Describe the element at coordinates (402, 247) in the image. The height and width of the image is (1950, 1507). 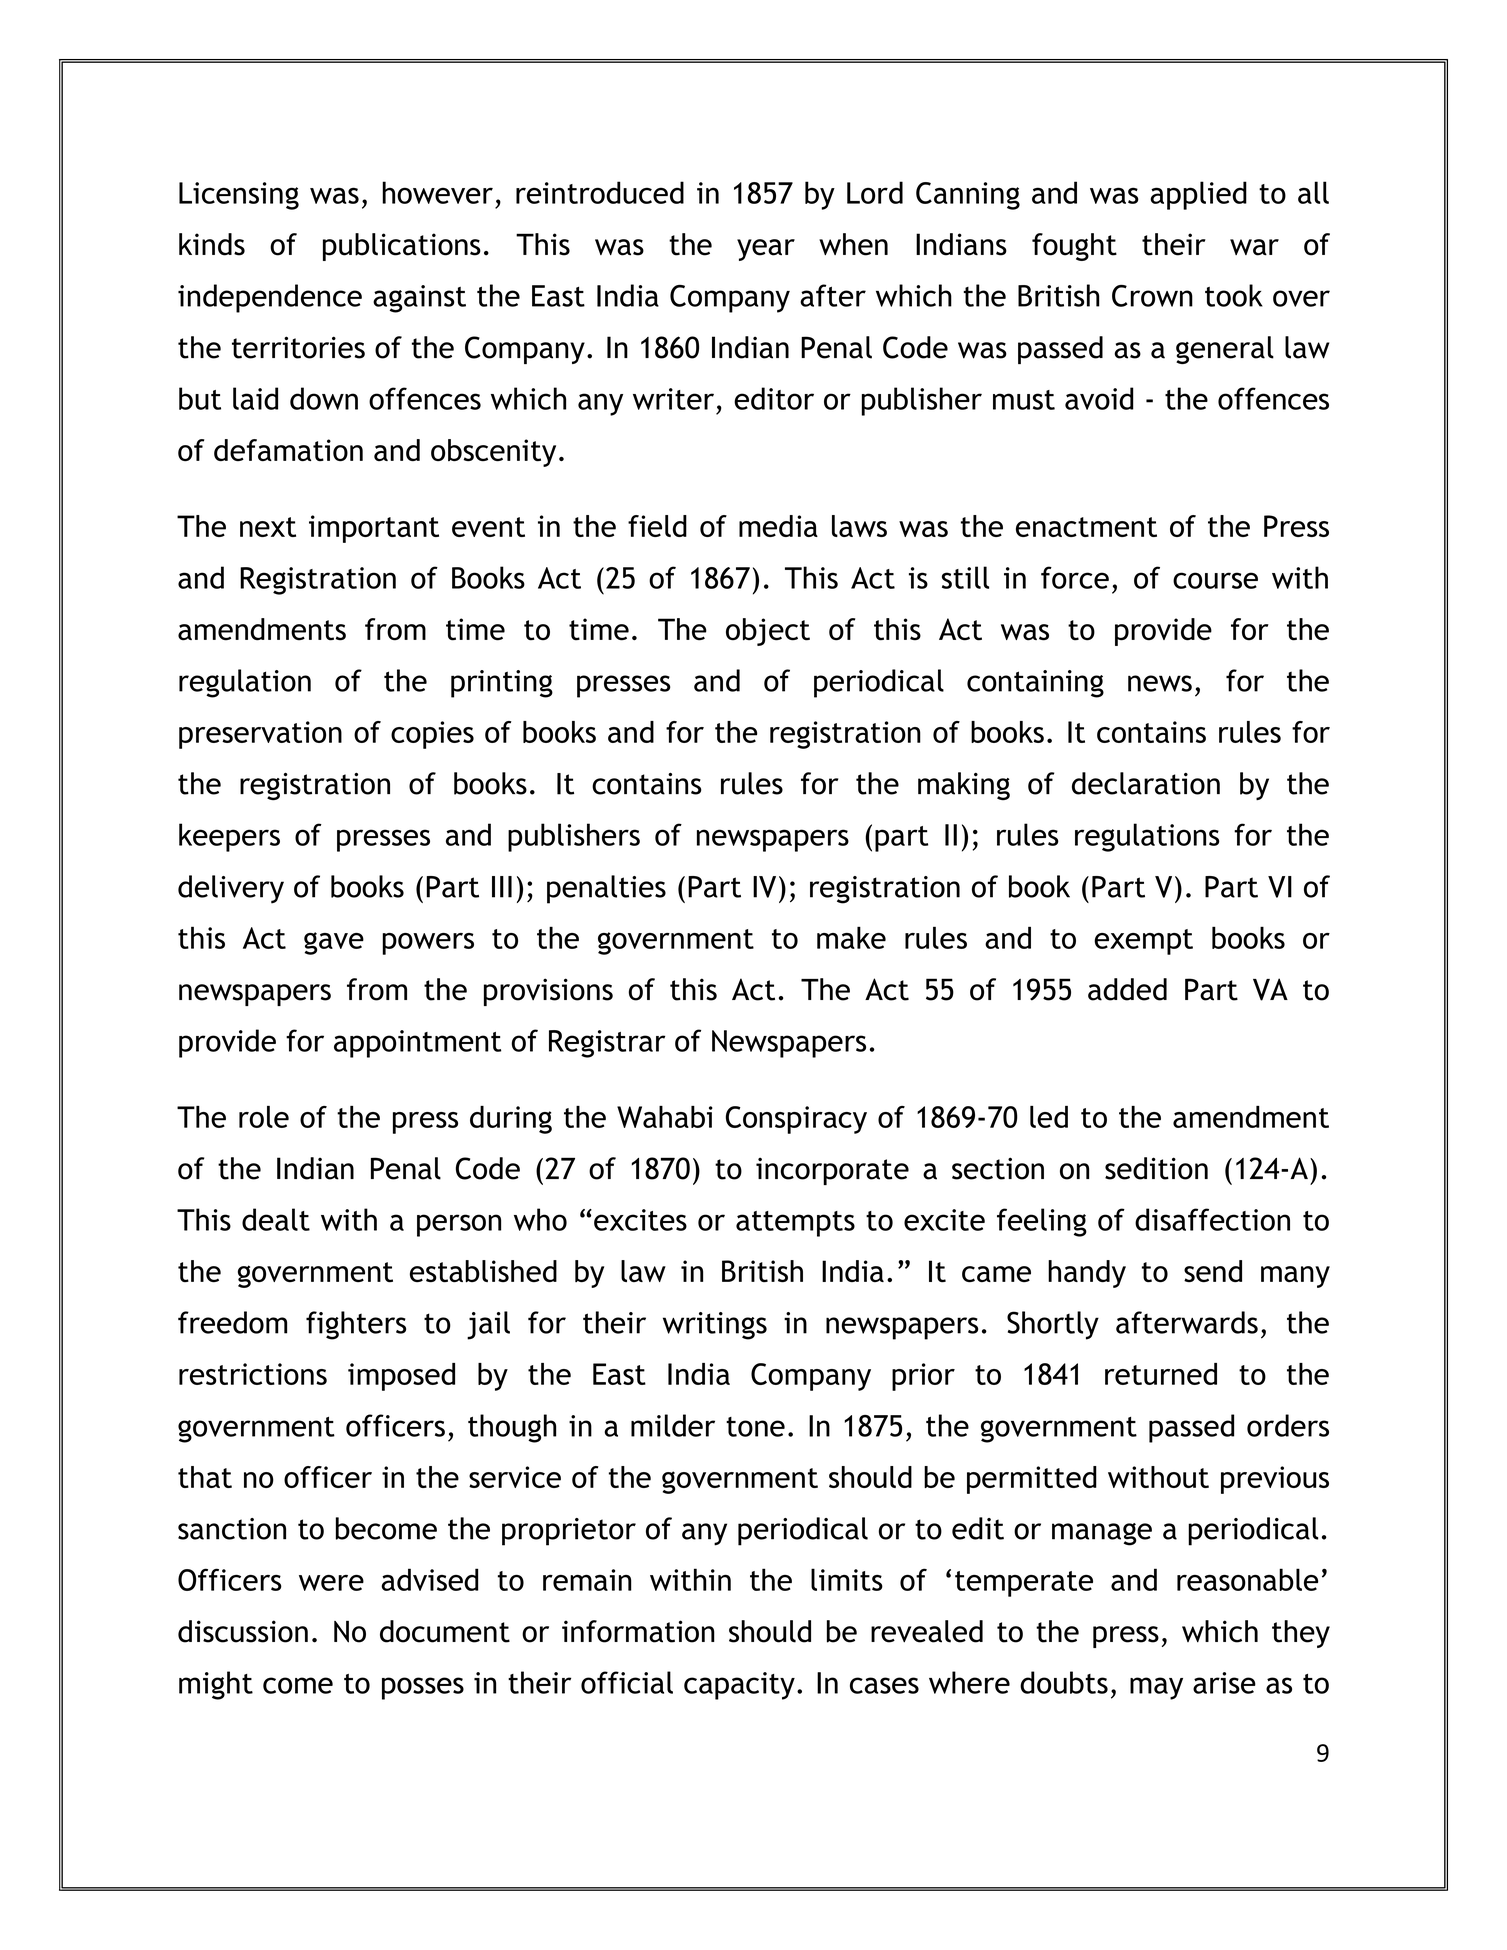
I see `publications` at that location.
